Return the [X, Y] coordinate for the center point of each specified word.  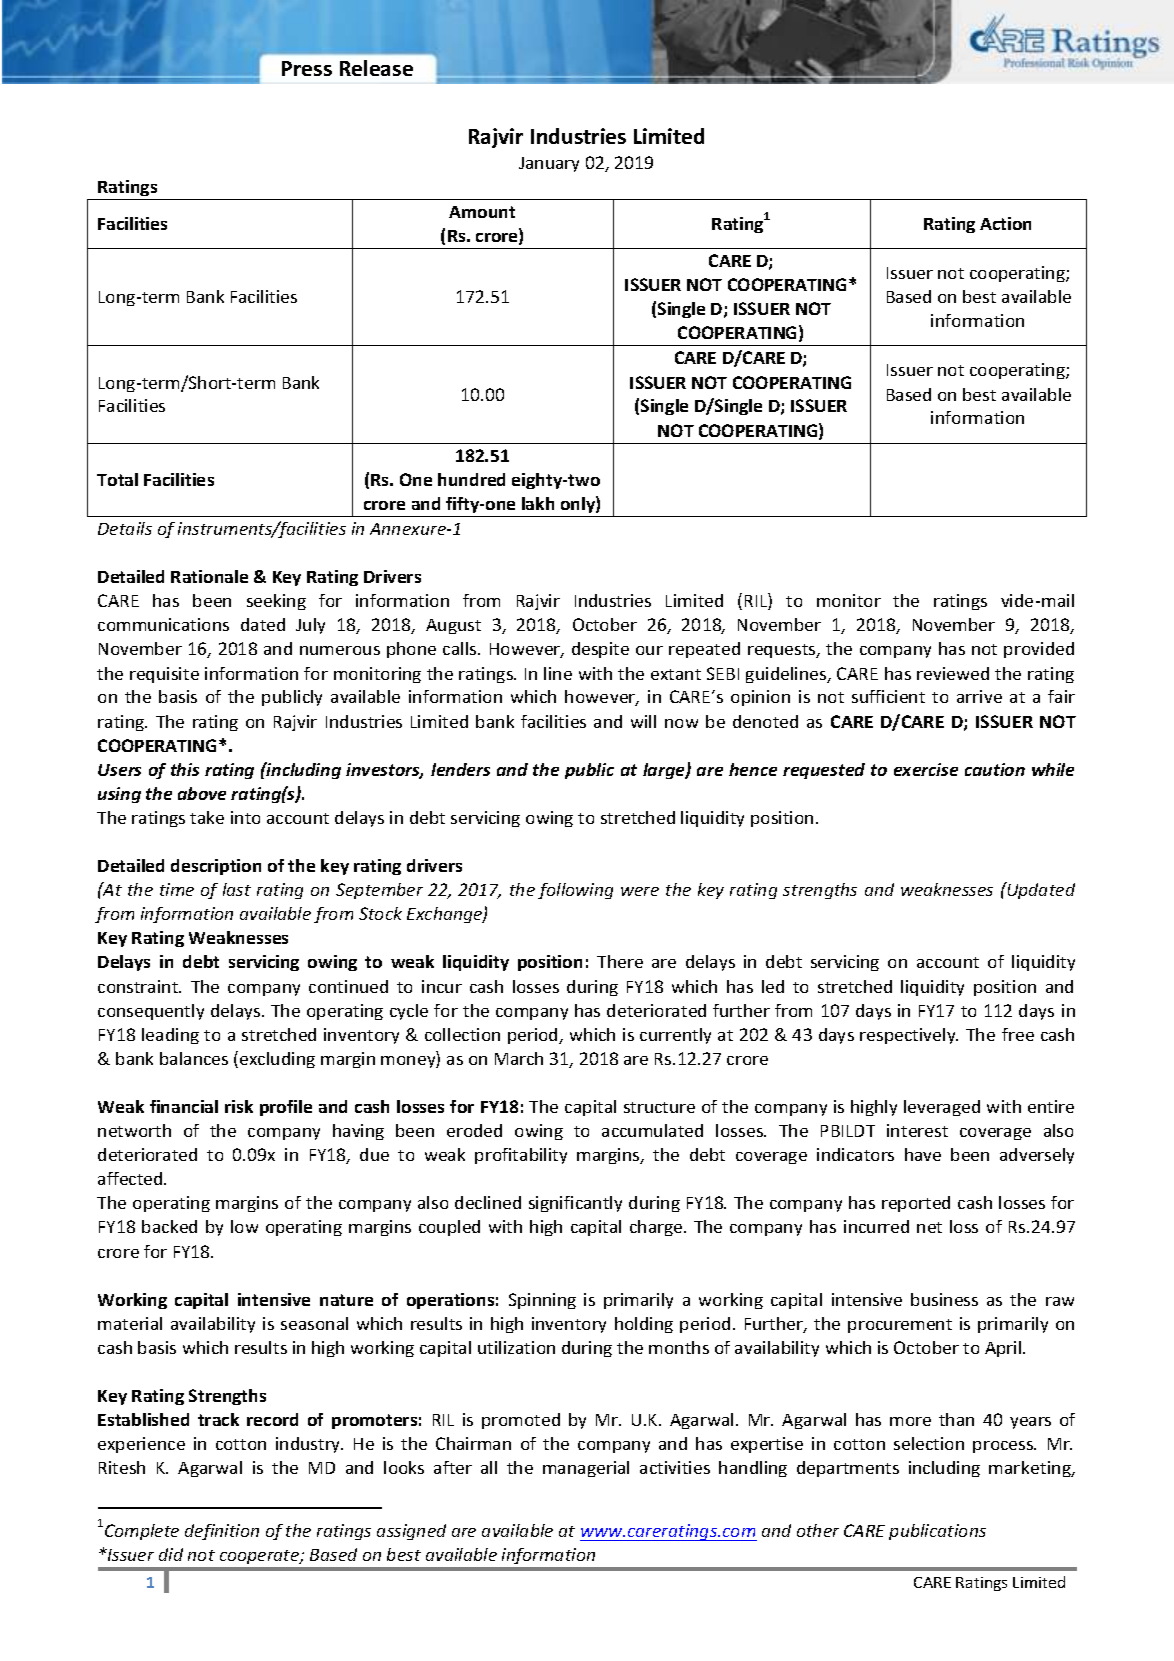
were [640, 891]
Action [1005, 223]
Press [307, 68]
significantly [575, 1204]
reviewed [953, 673]
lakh [538, 503]
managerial [586, 1469]
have [923, 1154]
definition [222, 1532]
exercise [926, 769]
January [549, 164]
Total [117, 479]
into [245, 817]
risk [239, 1106]
